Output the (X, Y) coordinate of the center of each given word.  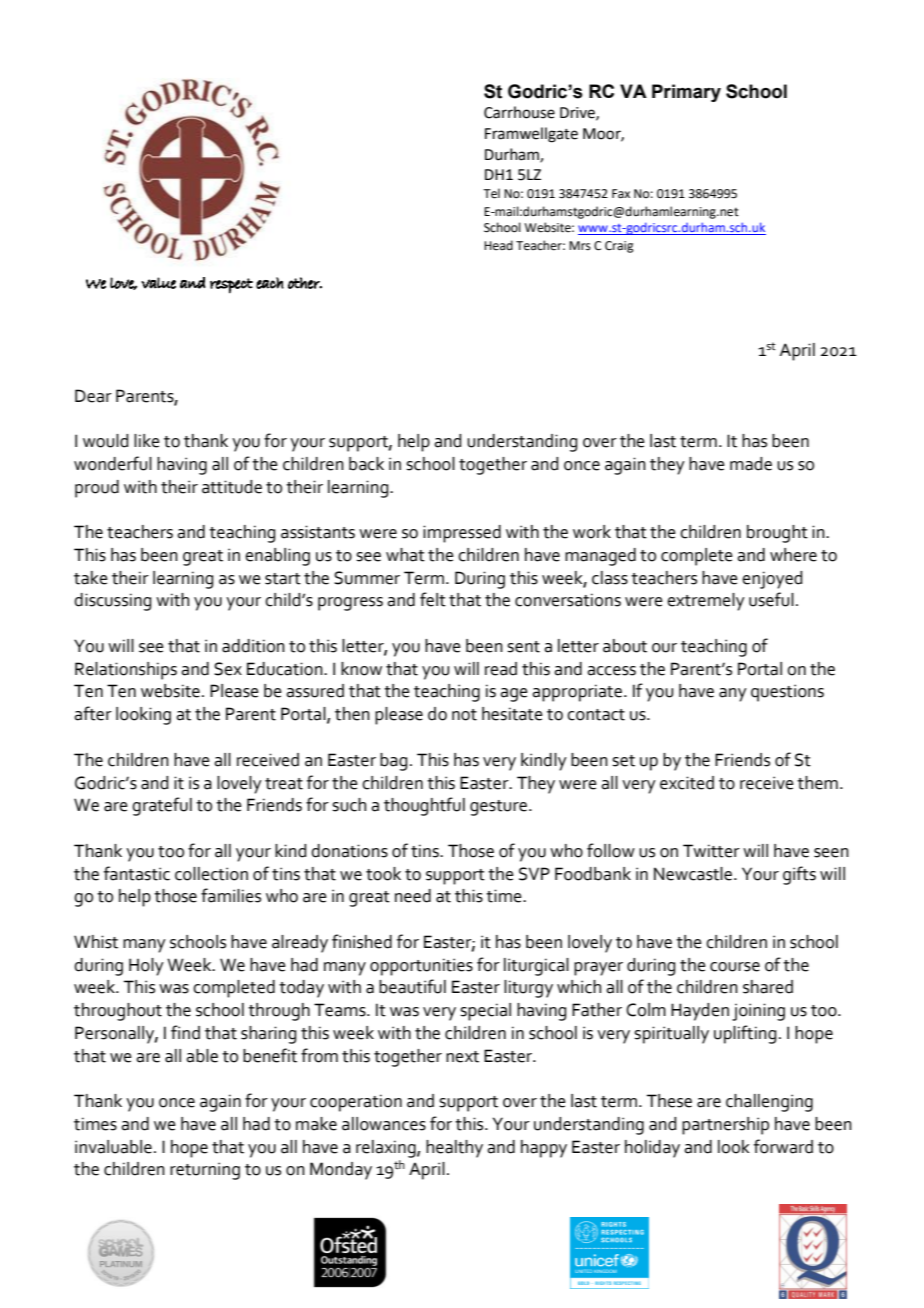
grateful (162, 806)
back (366, 464)
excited (687, 783)
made (751, 464)
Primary (686, 93)
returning (205, 1171)
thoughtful (424, 806)
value (158, 283)
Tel (491, 193)
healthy (454, 1149)
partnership (725, 1126)
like (147, 441)
